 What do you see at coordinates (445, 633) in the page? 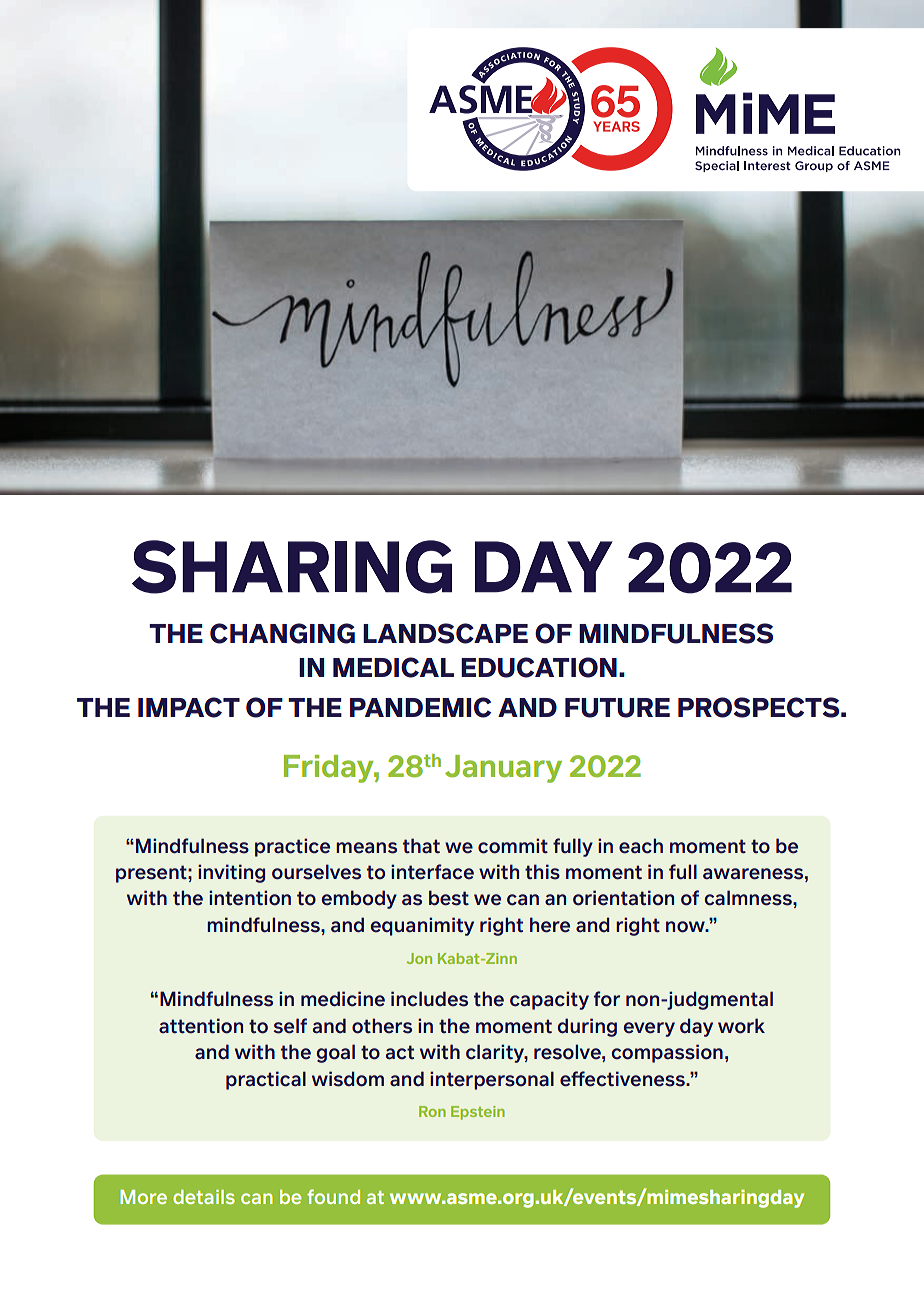
I see `LANDSCAPE` at bounding box center [445, 633].
